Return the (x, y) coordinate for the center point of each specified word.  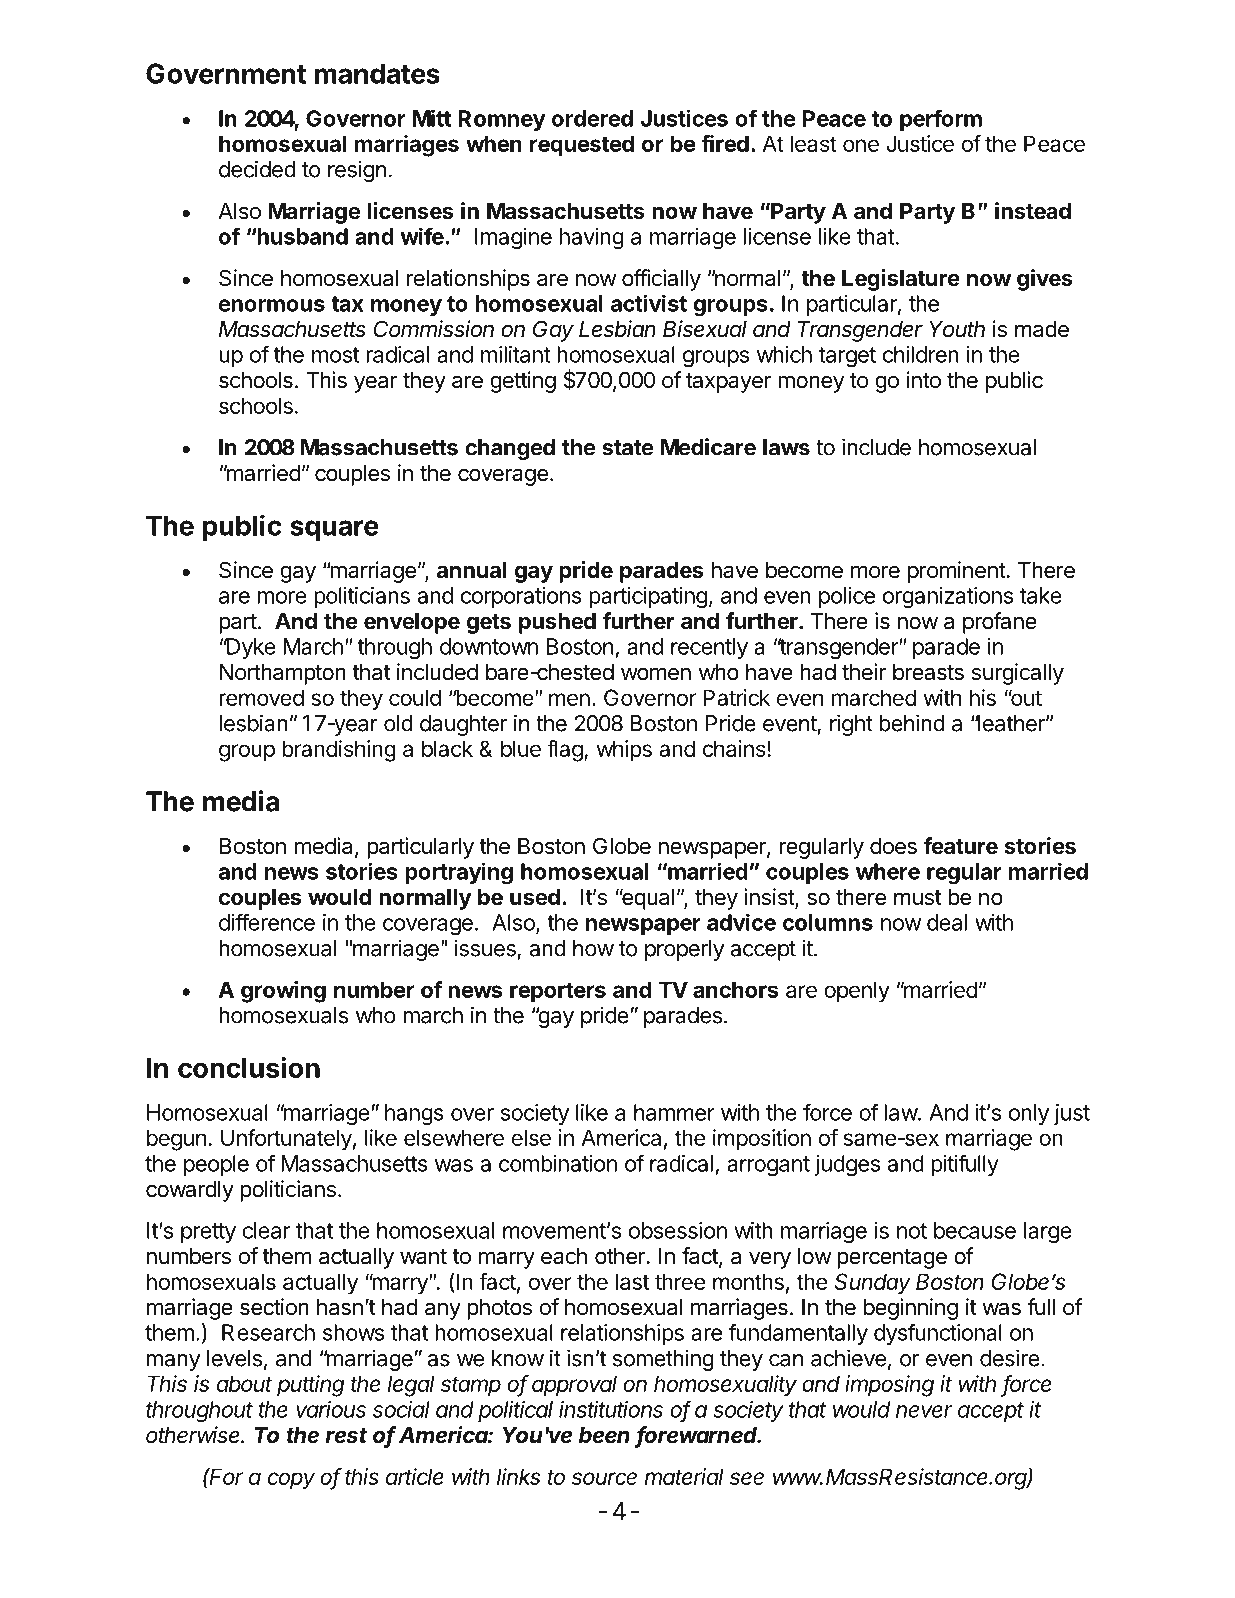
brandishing (339, 751)
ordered (592, 118)
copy (291, 1481)
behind (912, 723)
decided (257, 169)
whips (624, 751)
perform (941, 120)
